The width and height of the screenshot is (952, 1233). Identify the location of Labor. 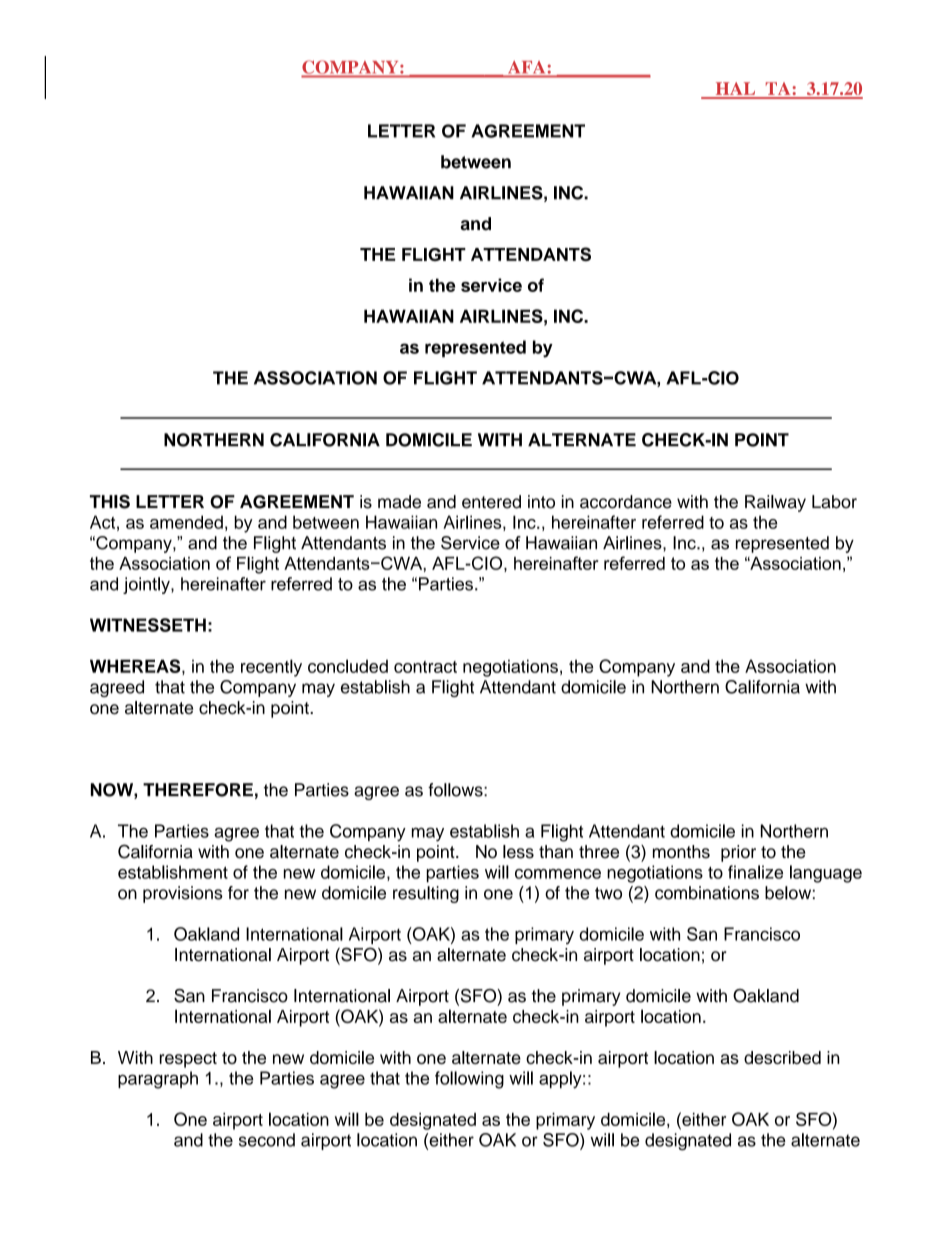
(834, 502).
